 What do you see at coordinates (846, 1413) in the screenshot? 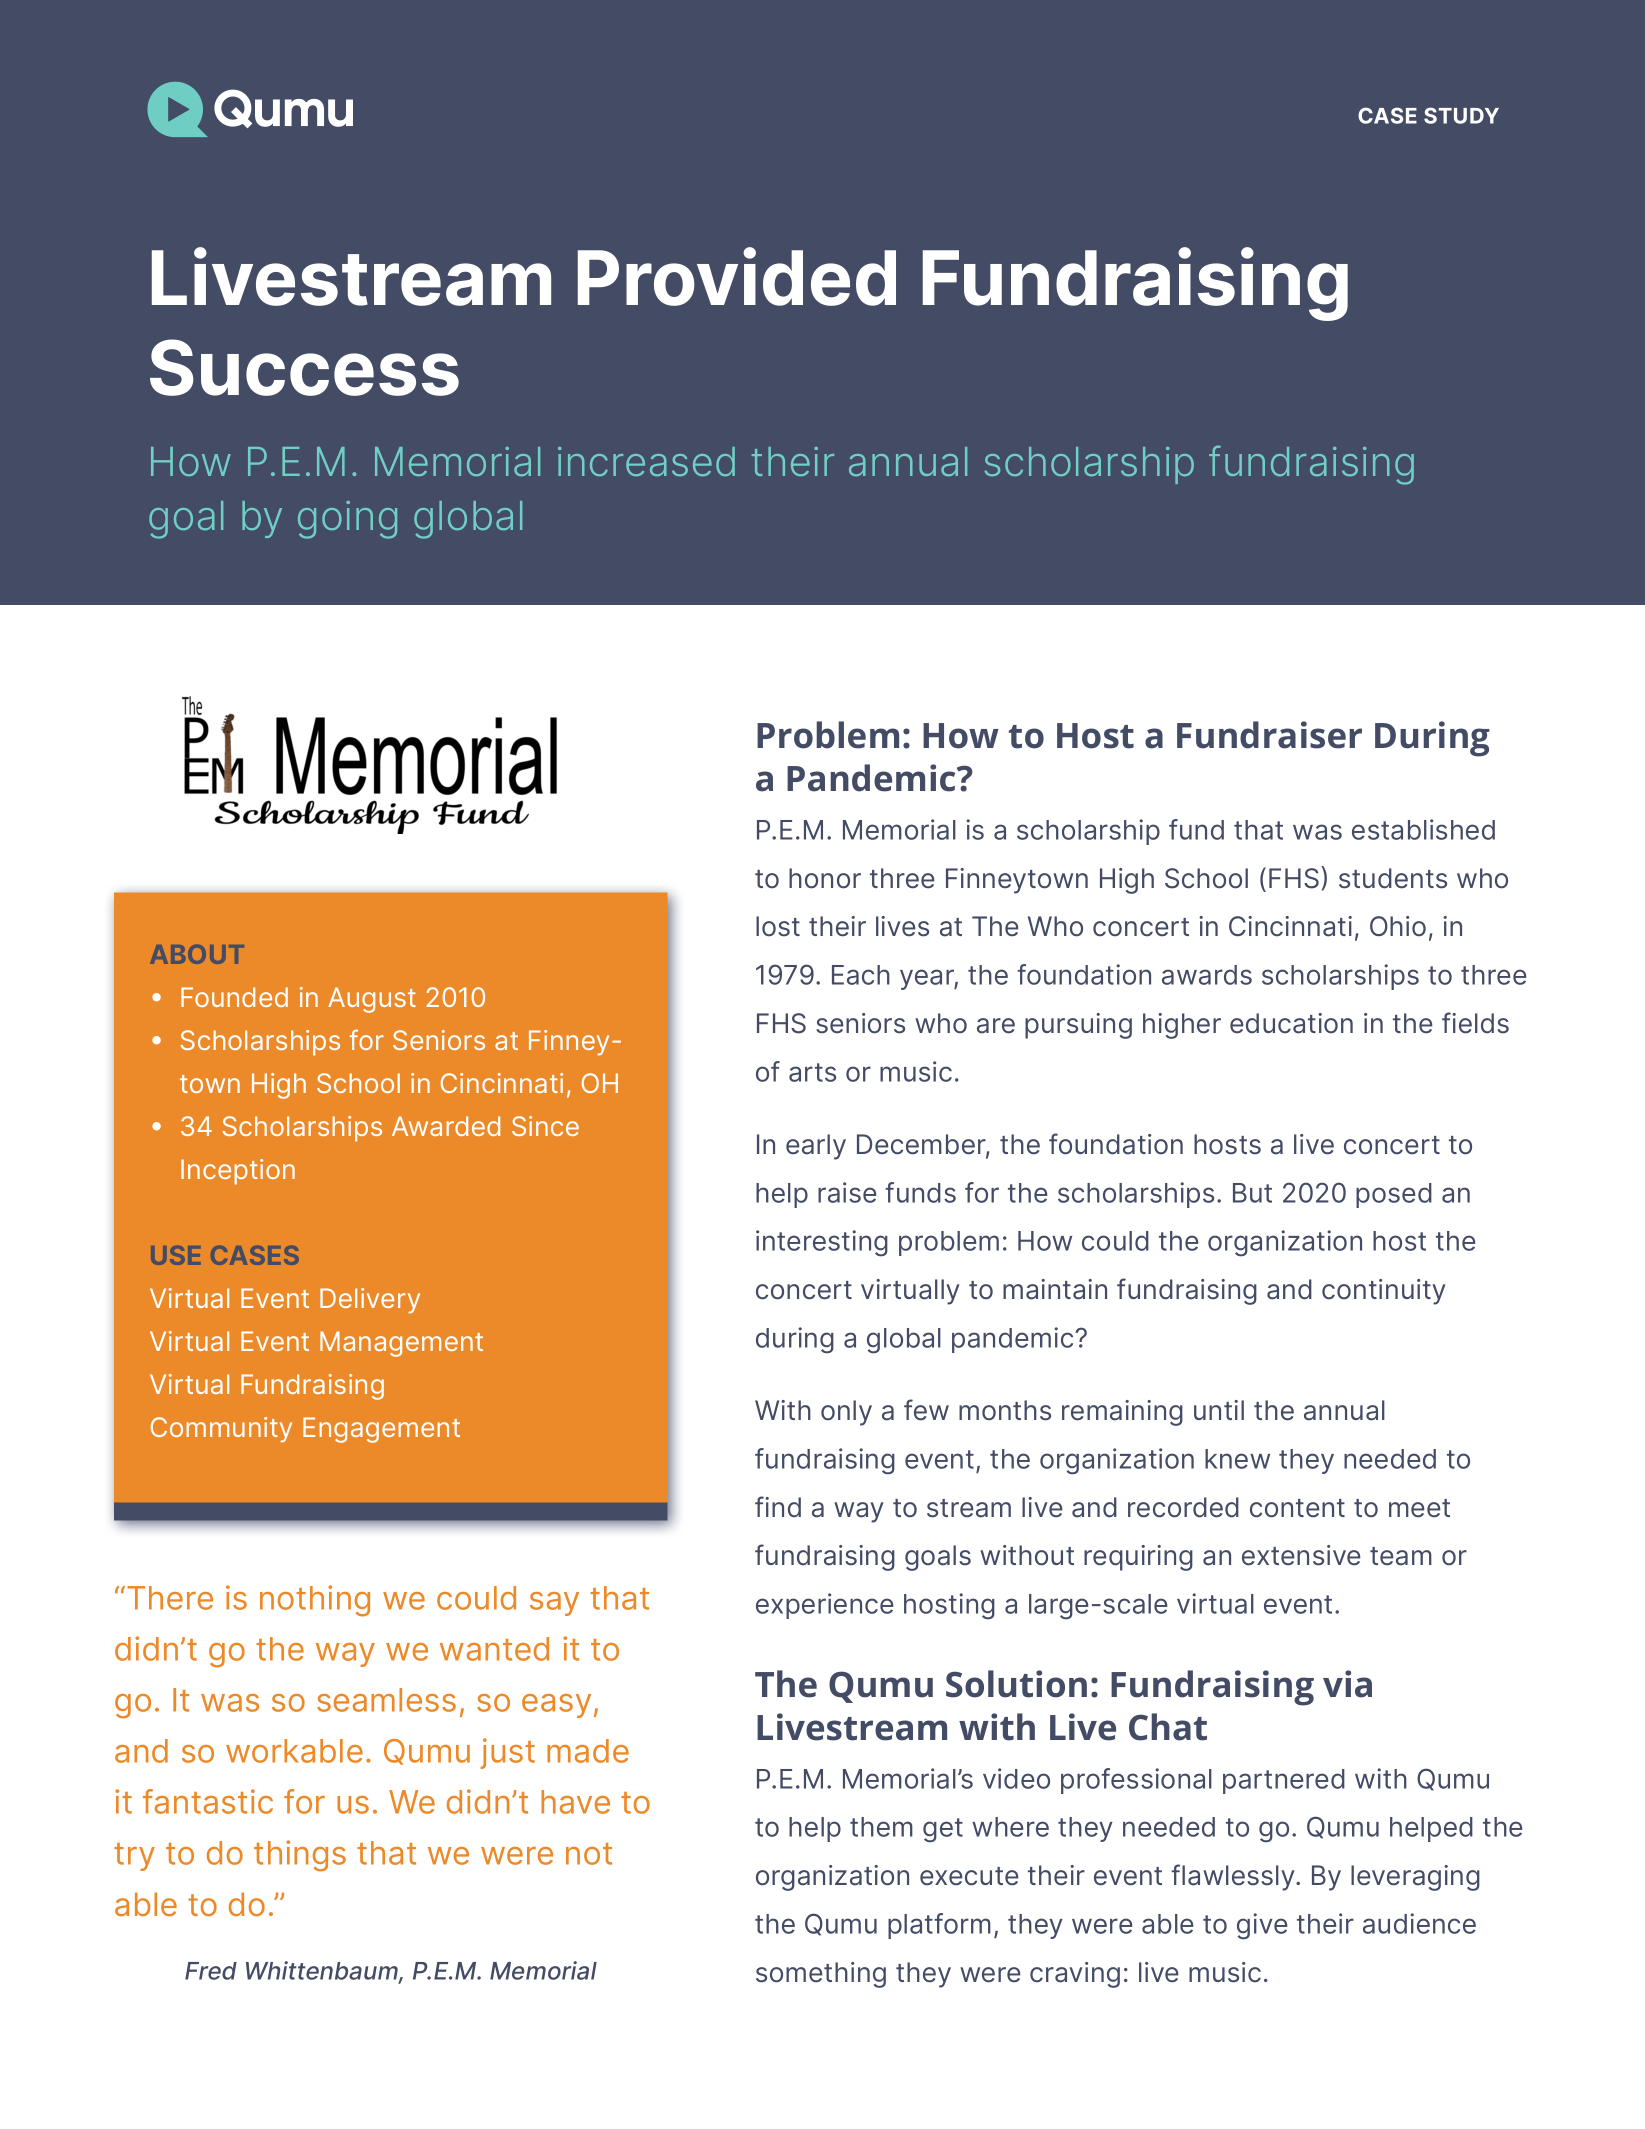
I see `only` at bounding box center [846, 1413].
